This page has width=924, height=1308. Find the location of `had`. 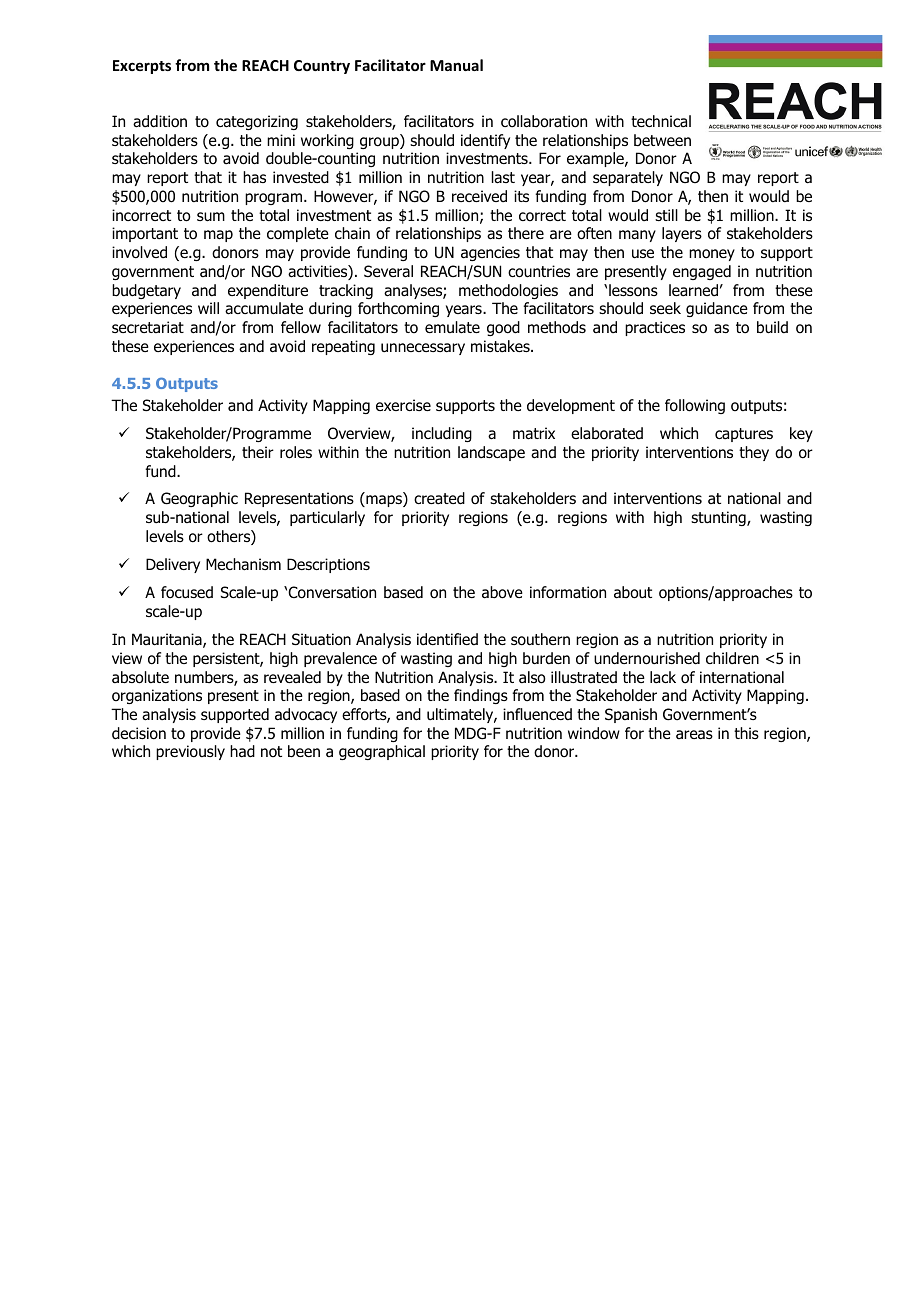

had is located at coordinates (242, 751).
